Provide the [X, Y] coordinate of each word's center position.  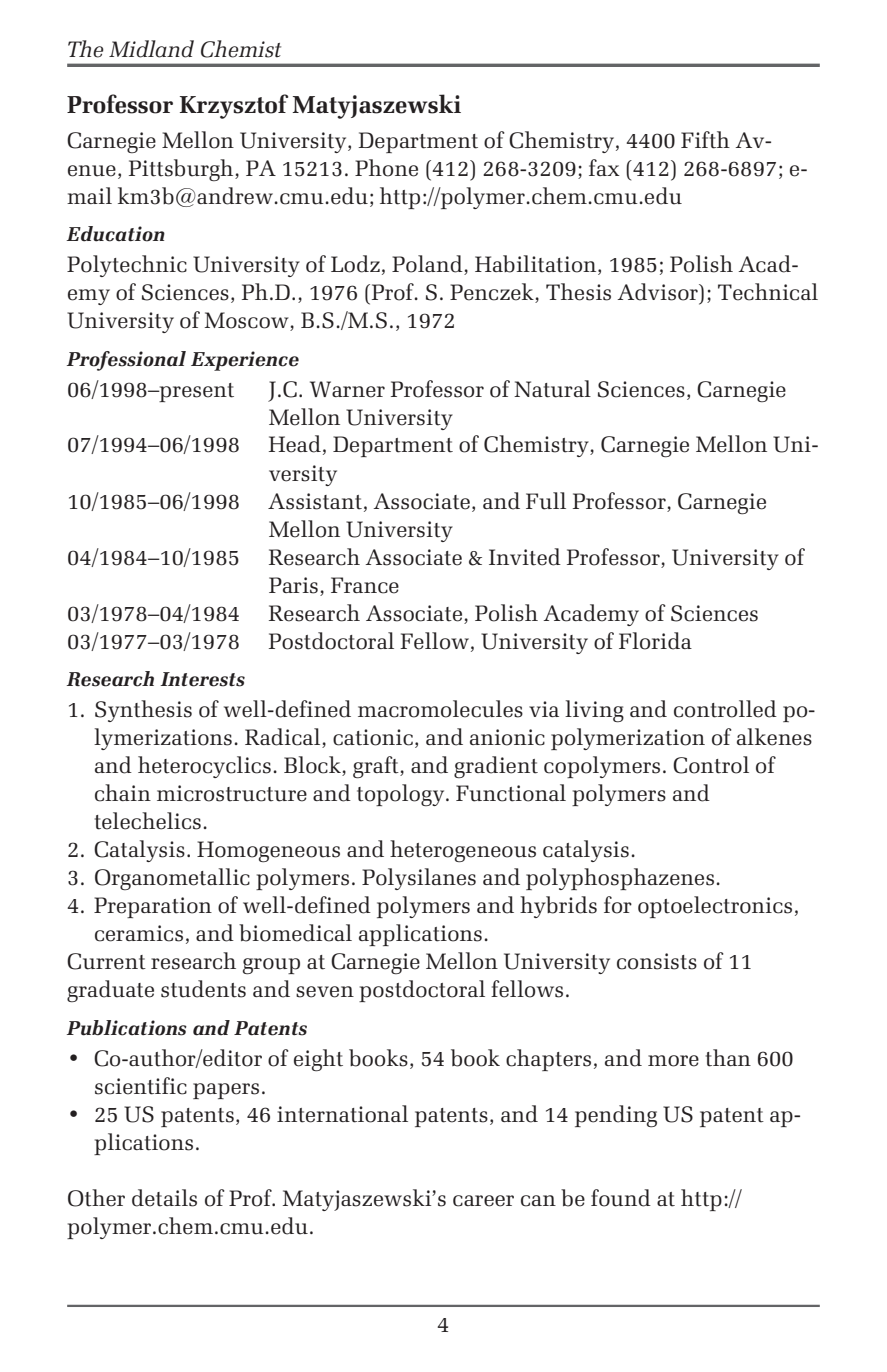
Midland [151, 49]
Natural [552, 389]
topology [402, 795]
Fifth [705, 140]
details [164, 1198]
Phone [386, 168]
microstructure [232, 793]
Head [295, 444]
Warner [347, 389]
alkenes [774, 737]
